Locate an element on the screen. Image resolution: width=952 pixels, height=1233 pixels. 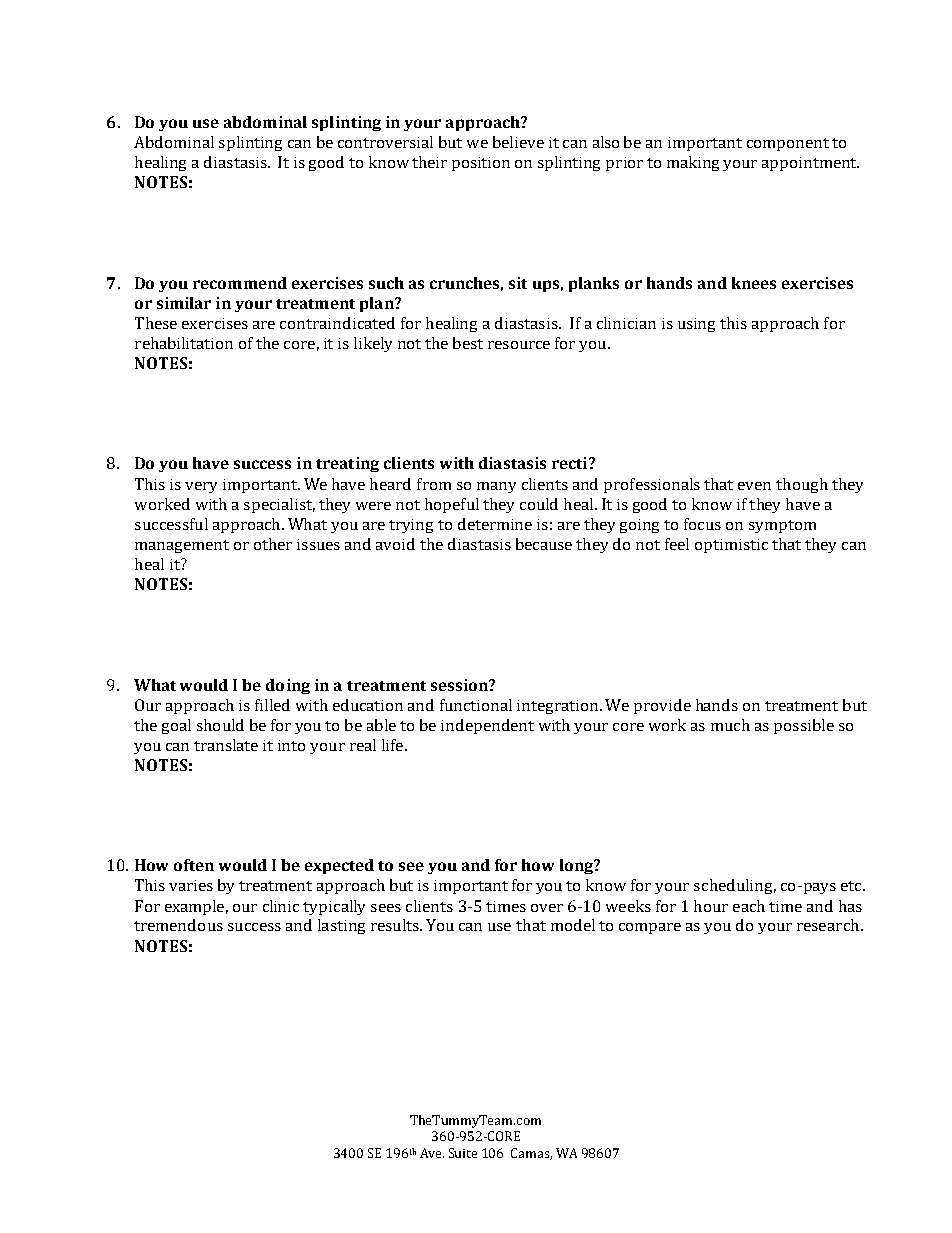
translate is located at coordinates (226, 745).
